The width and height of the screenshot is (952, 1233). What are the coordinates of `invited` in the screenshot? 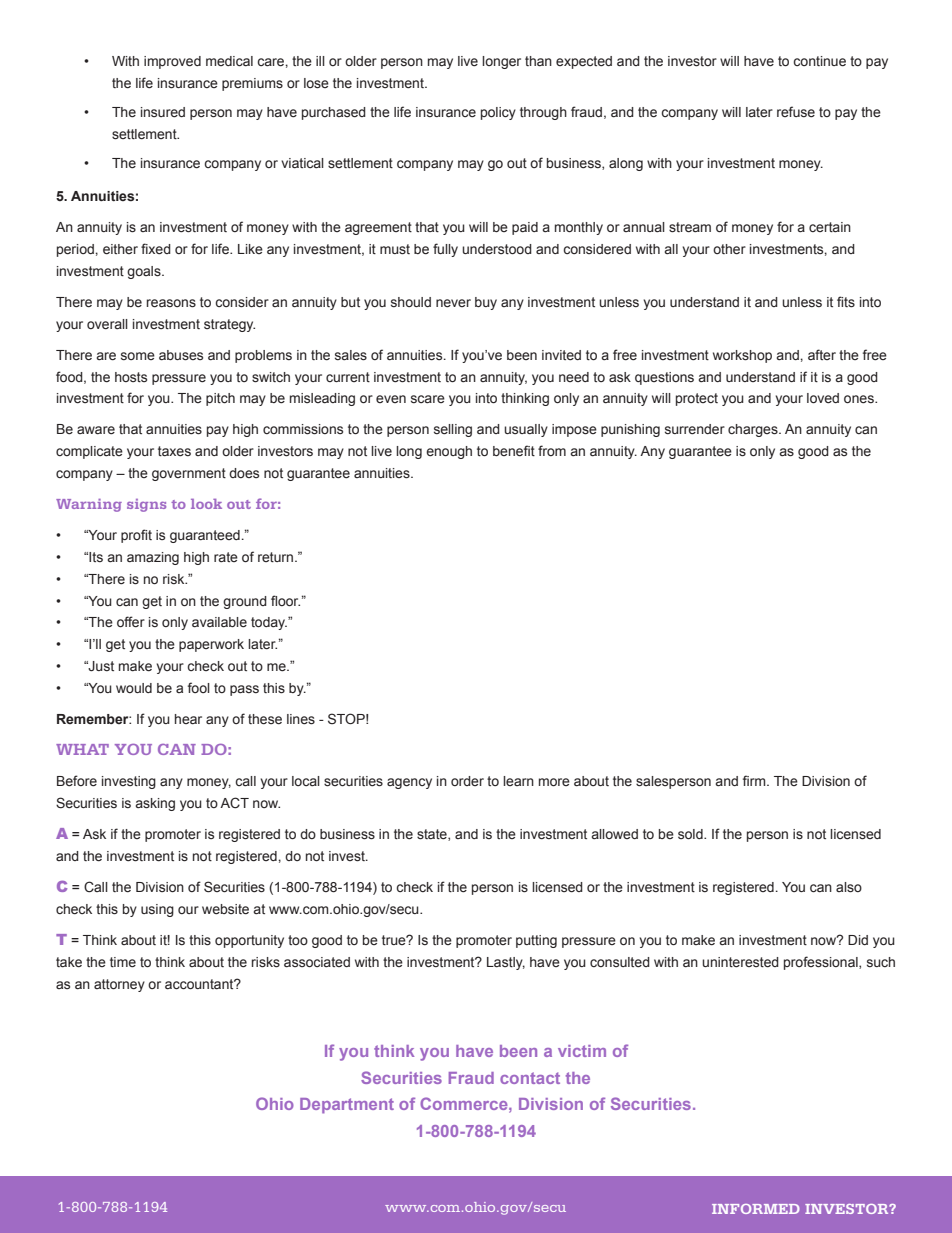 It's located at (561, 355).
